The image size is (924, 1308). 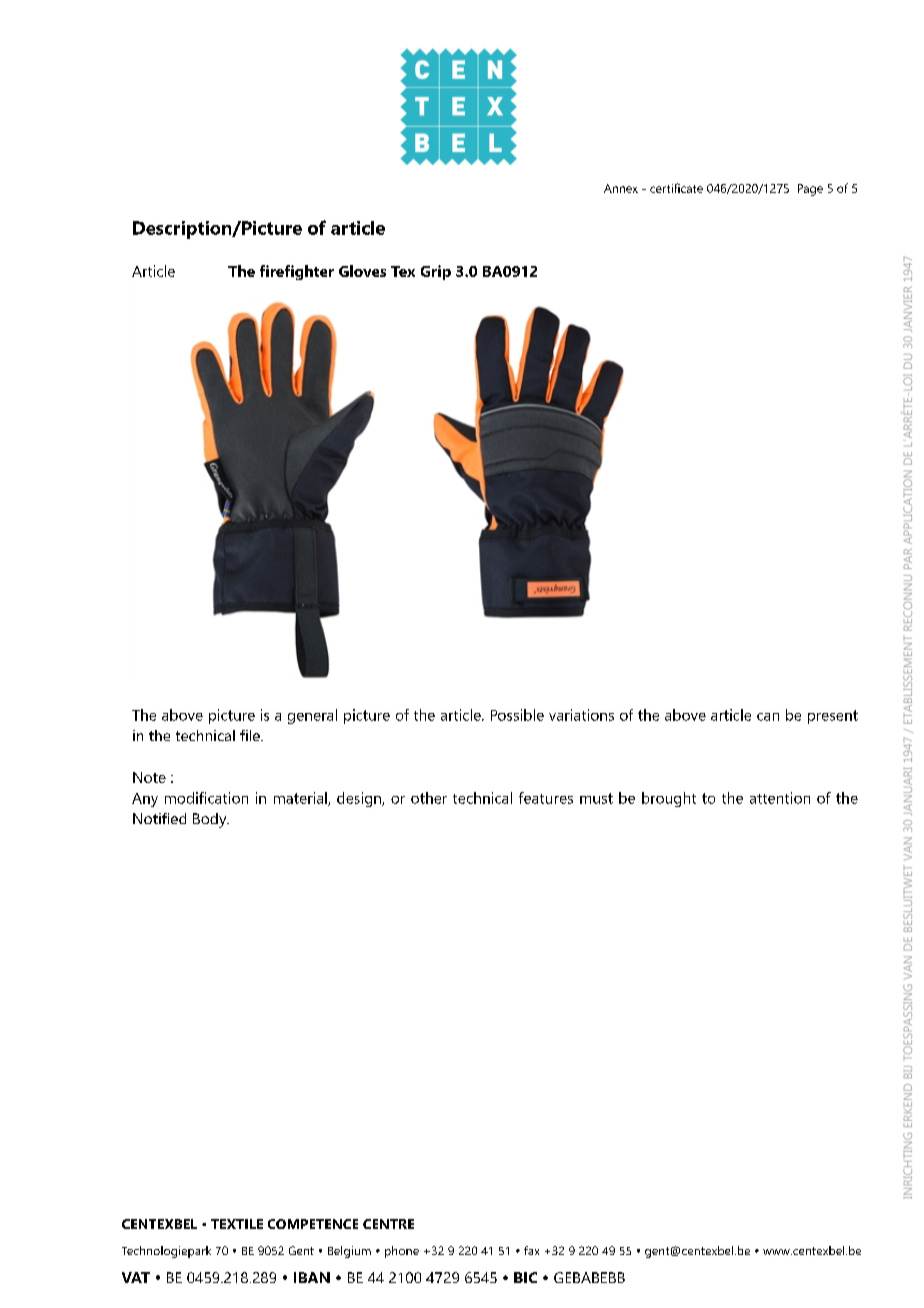 I want to click on can, so click(x=768, y=717).
